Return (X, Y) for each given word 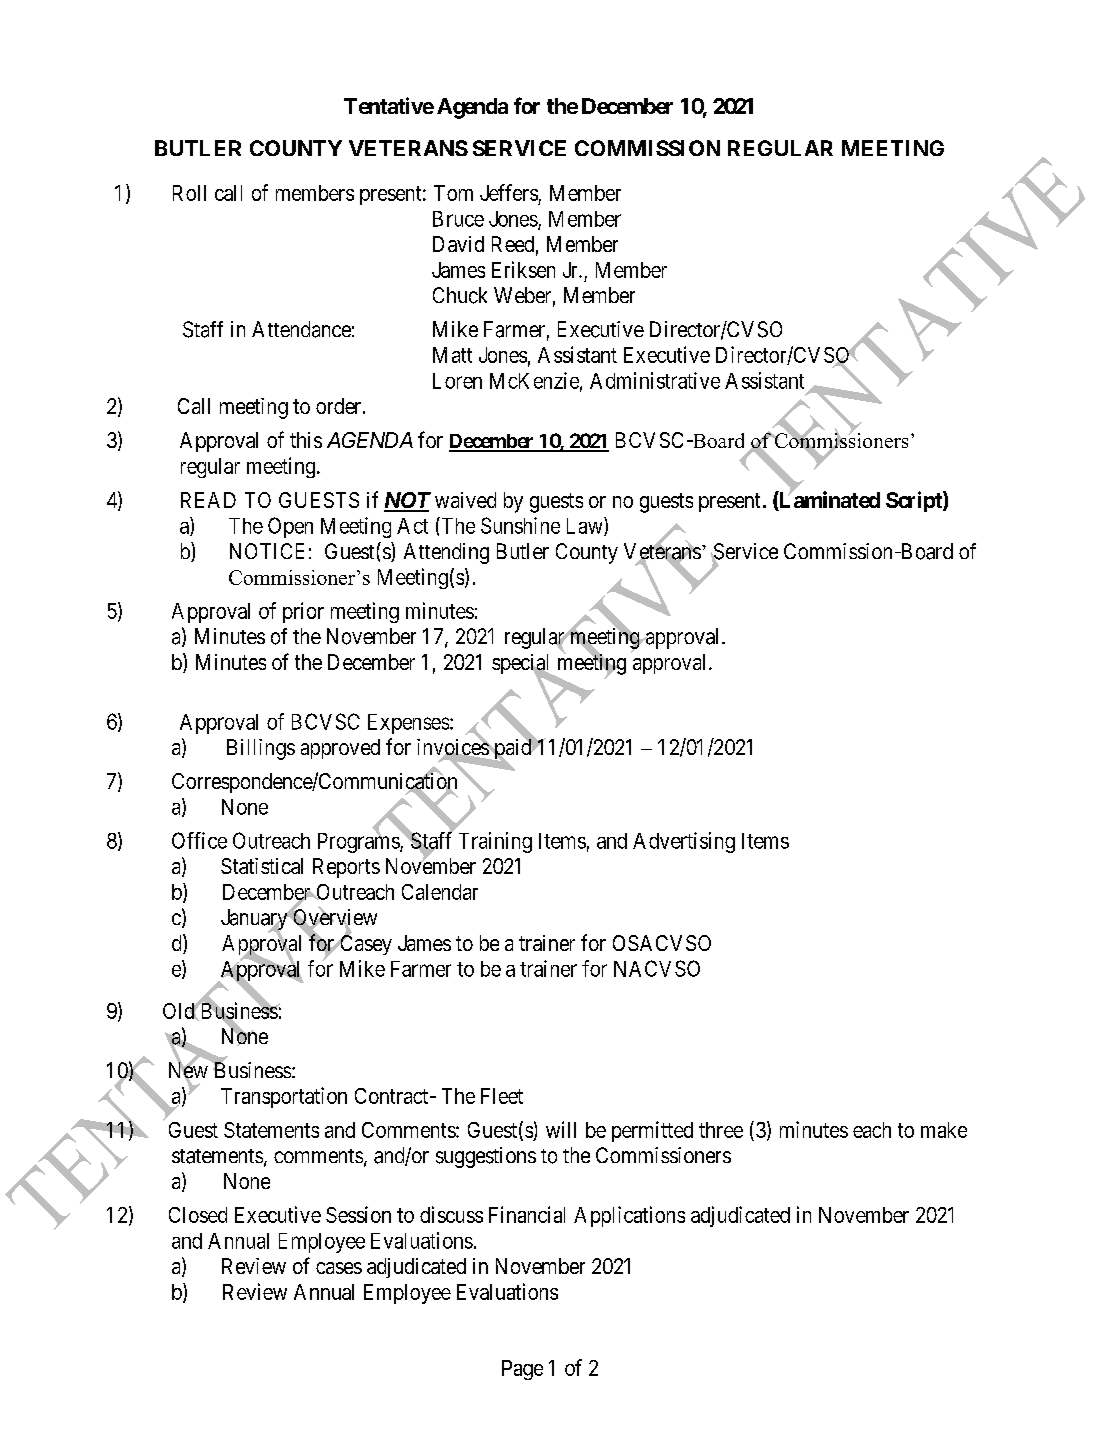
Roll (189, 193)
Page (522, 1370)
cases (339, 1268)
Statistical (262, 866)
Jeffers (509, 192)
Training (495, 842)
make (944, 1130)
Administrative (655, 380)
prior (303, 612)
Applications (629, 1216)
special (522, 665)
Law (586, 526)
